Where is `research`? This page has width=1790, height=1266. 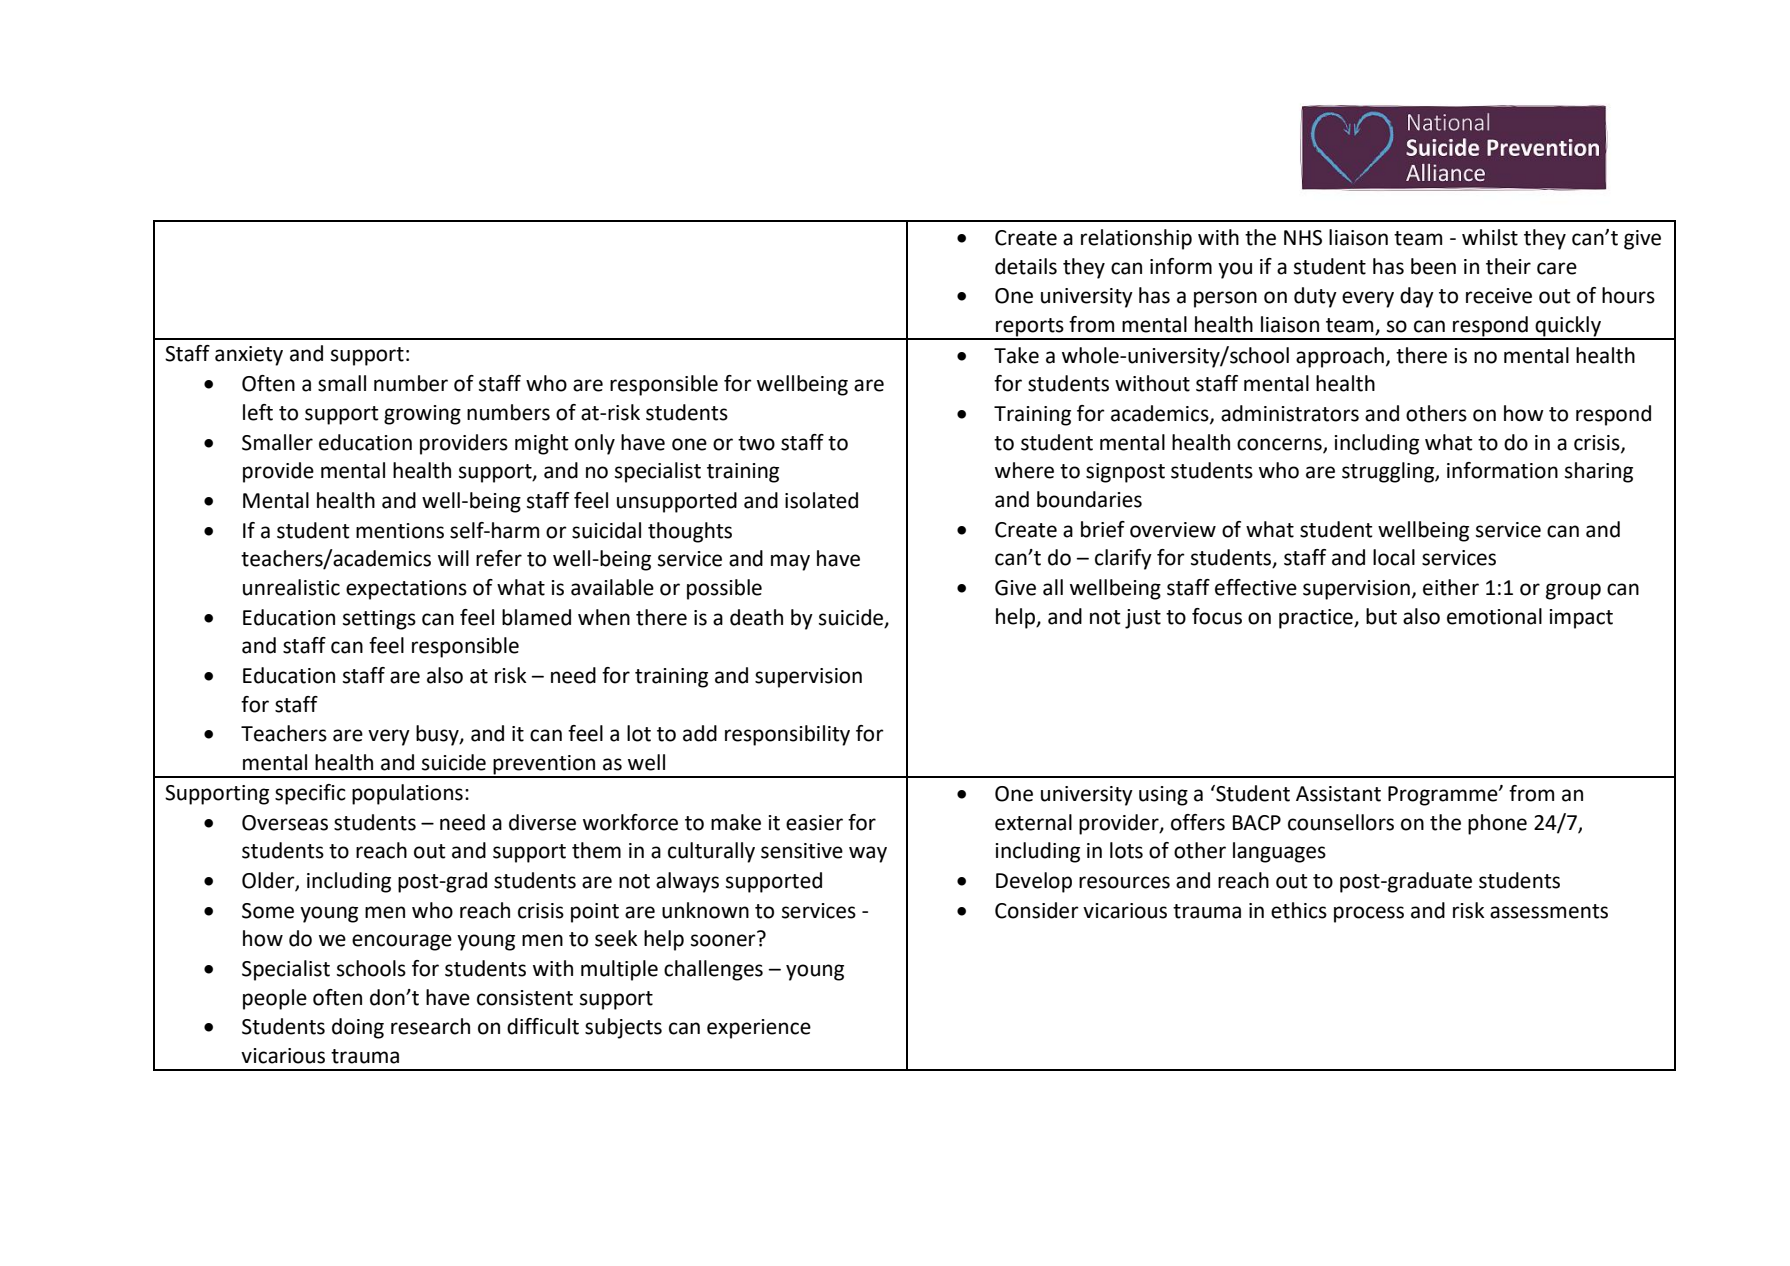 research is located at coordinates (430, 1026).
